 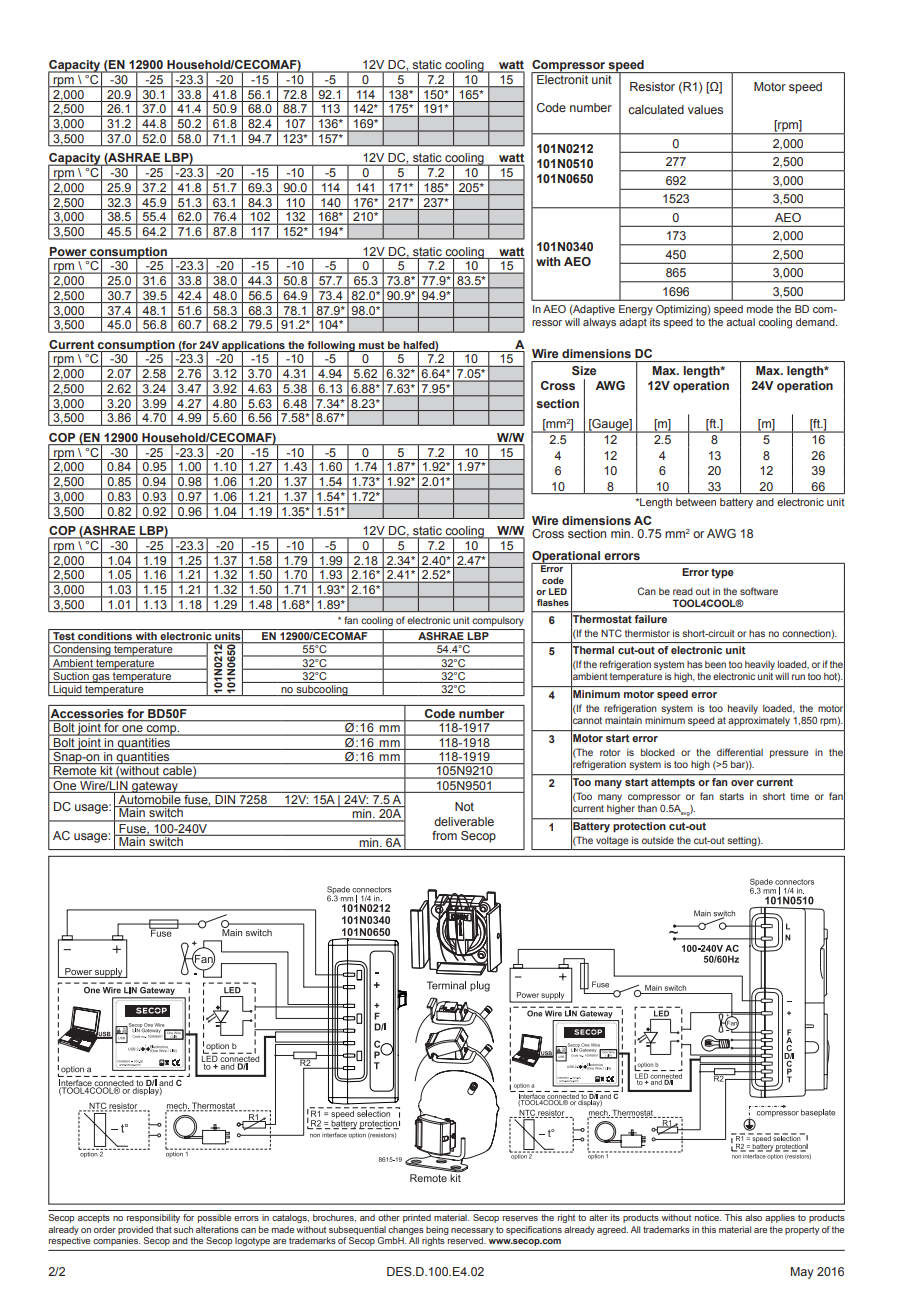 I want to click on outside, so click(x=658, y=840).
